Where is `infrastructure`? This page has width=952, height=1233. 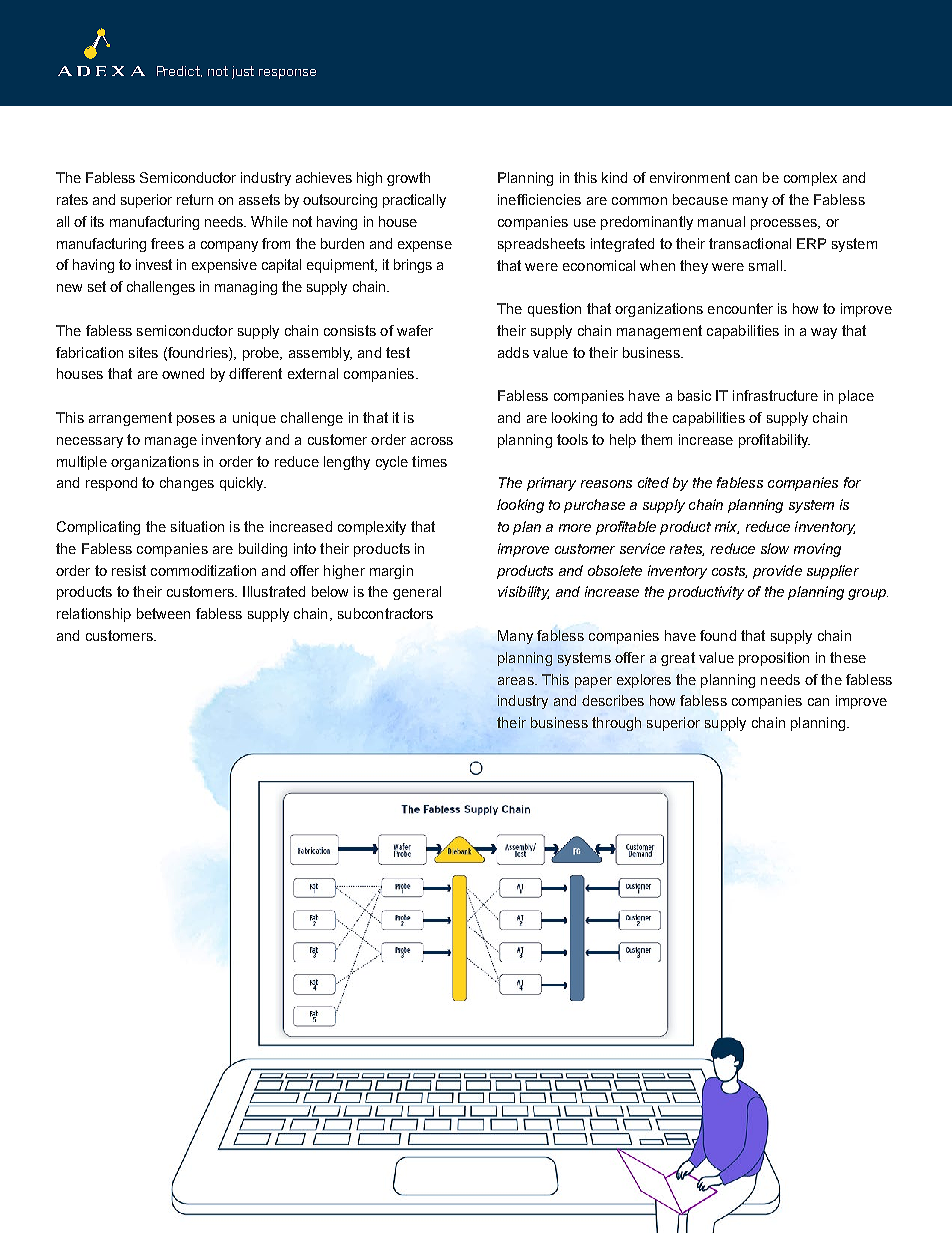 infrastructure is located at coordinates (775, 395).
